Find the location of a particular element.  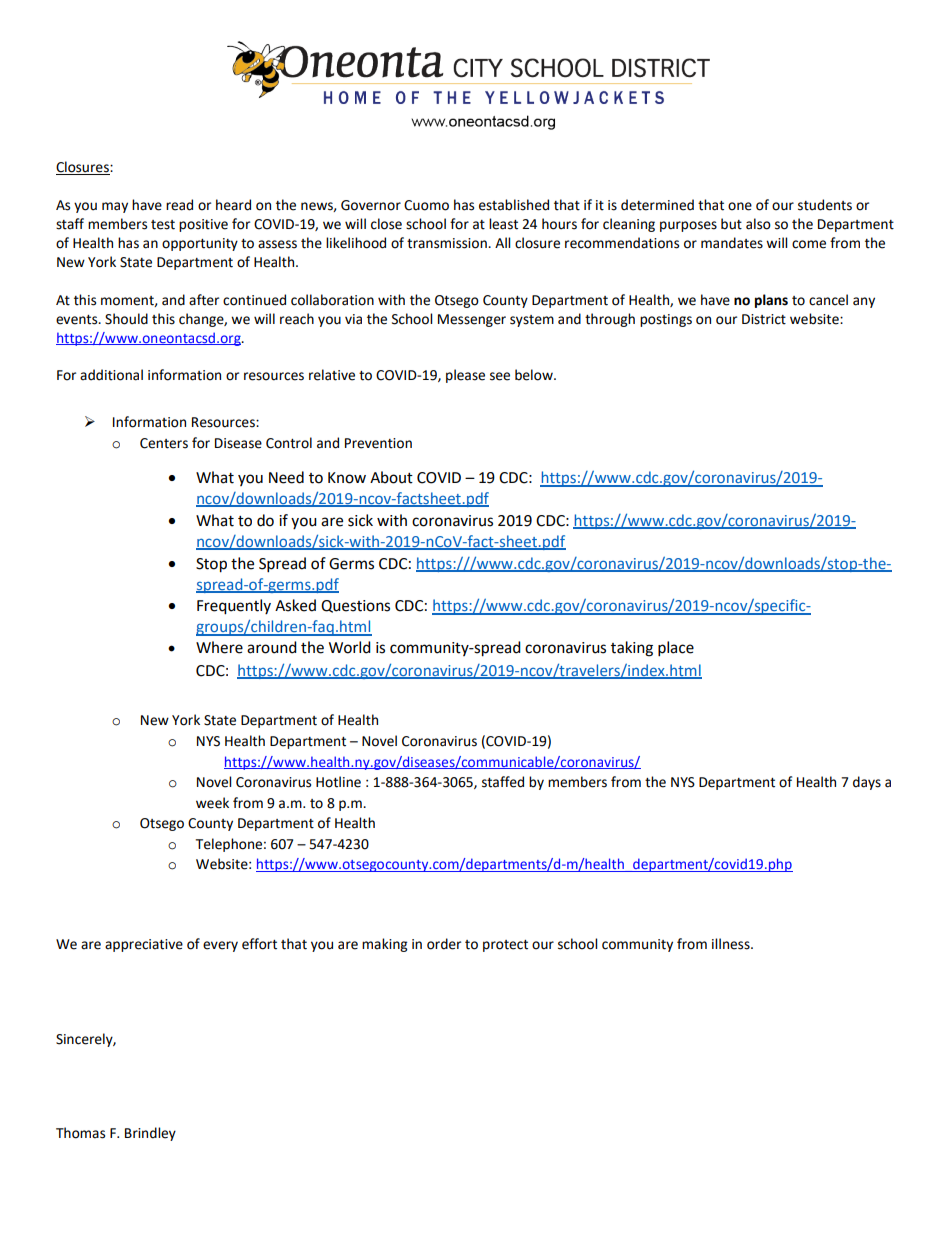

illness is located at coordinates (732, 944).
